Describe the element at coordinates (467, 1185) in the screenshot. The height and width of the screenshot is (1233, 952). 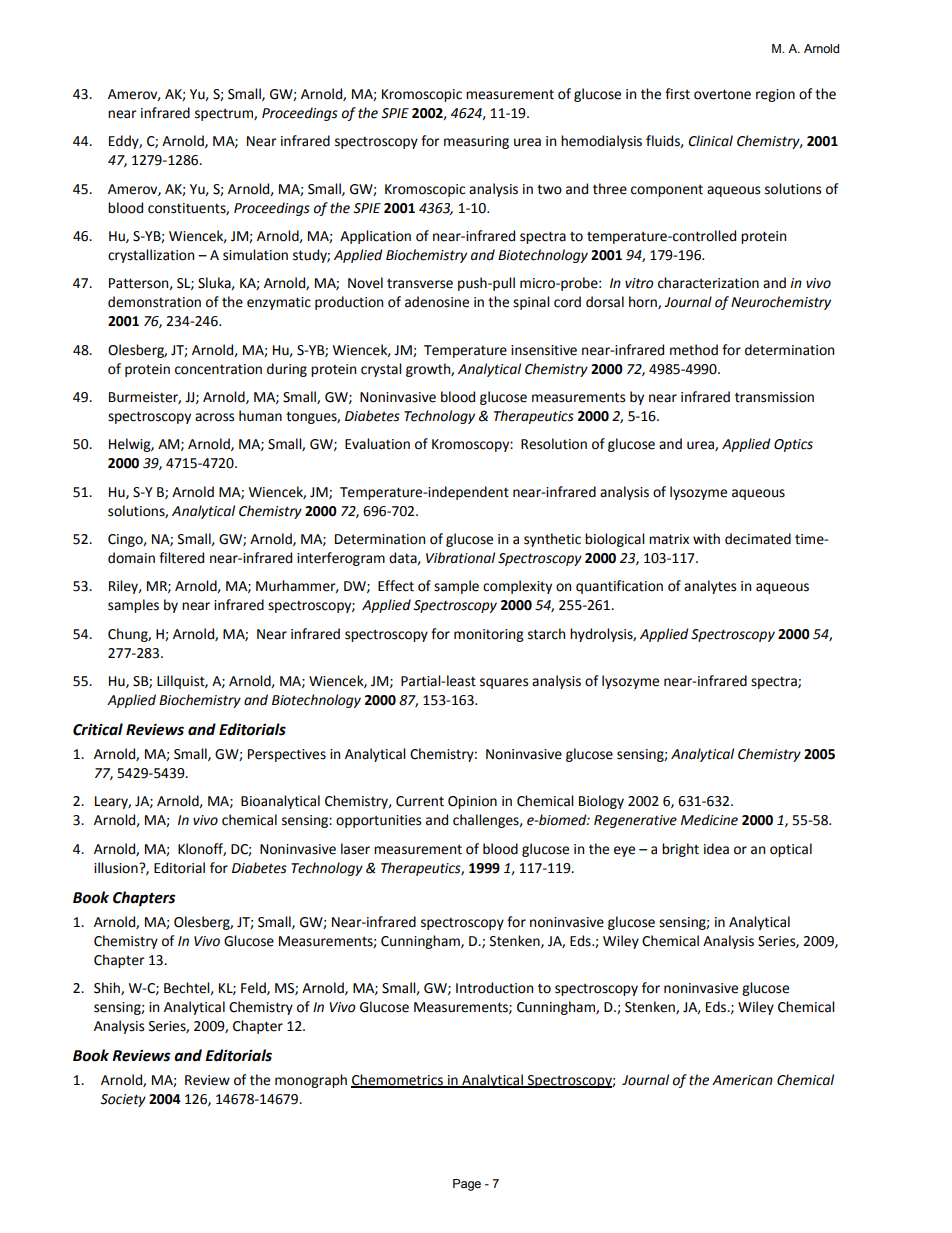
I see `Page` at that location.
